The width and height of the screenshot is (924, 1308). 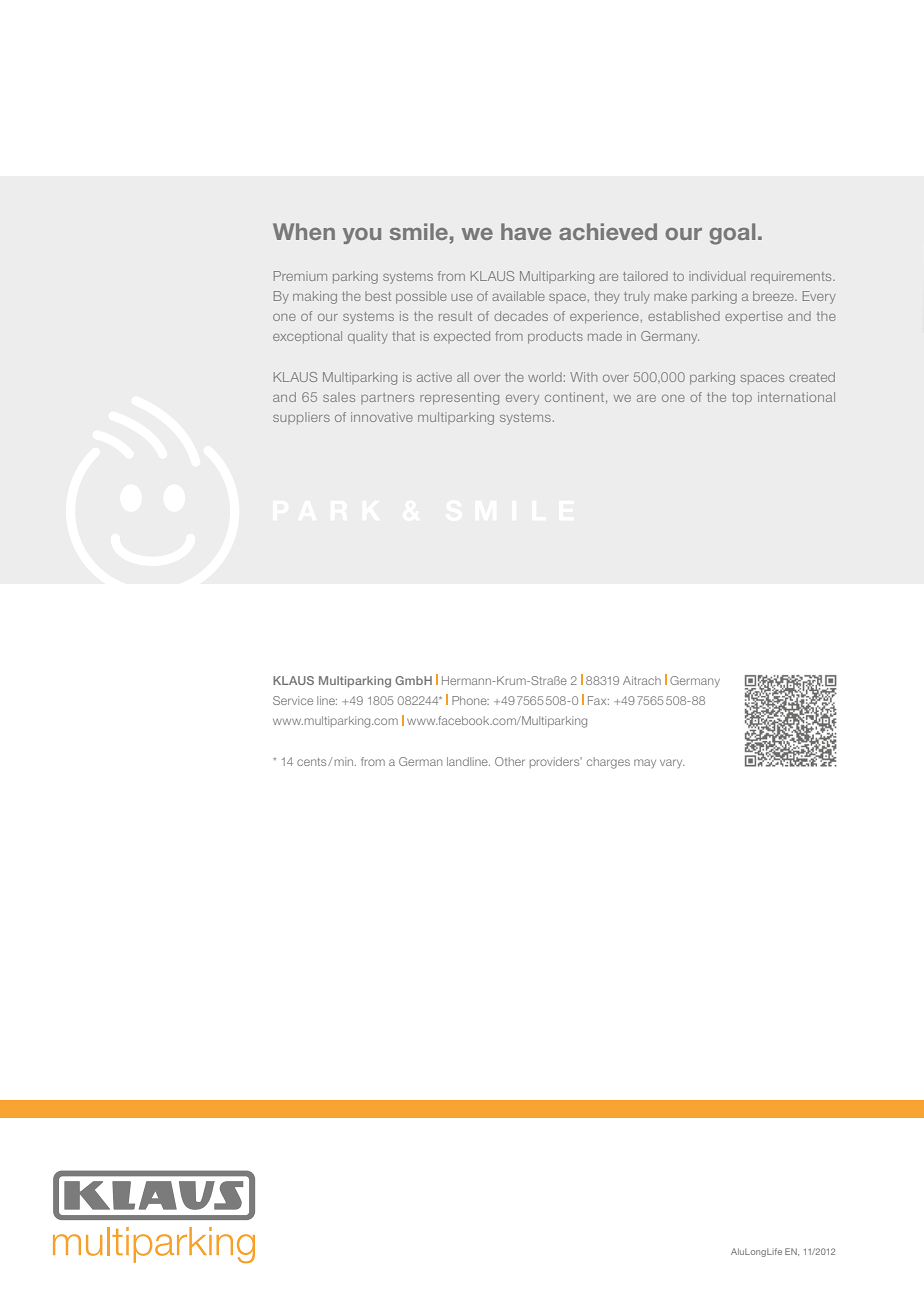 What do you see at coordinates (382, 417) in the screenshot?
I see `innovative` at bounding box center [382, 417].
